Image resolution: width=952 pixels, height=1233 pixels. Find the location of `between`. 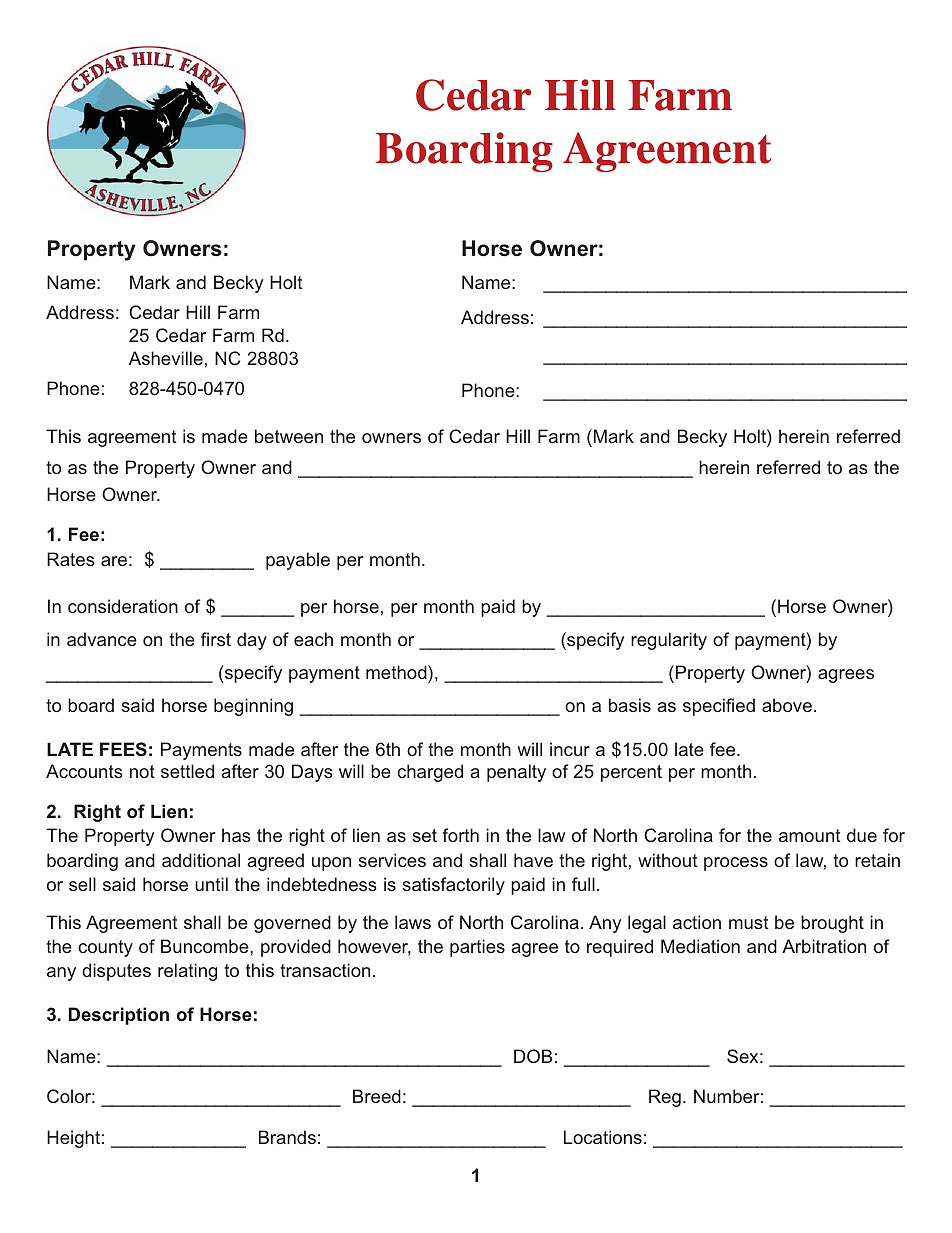

between is located at coordinates (289, 436).
